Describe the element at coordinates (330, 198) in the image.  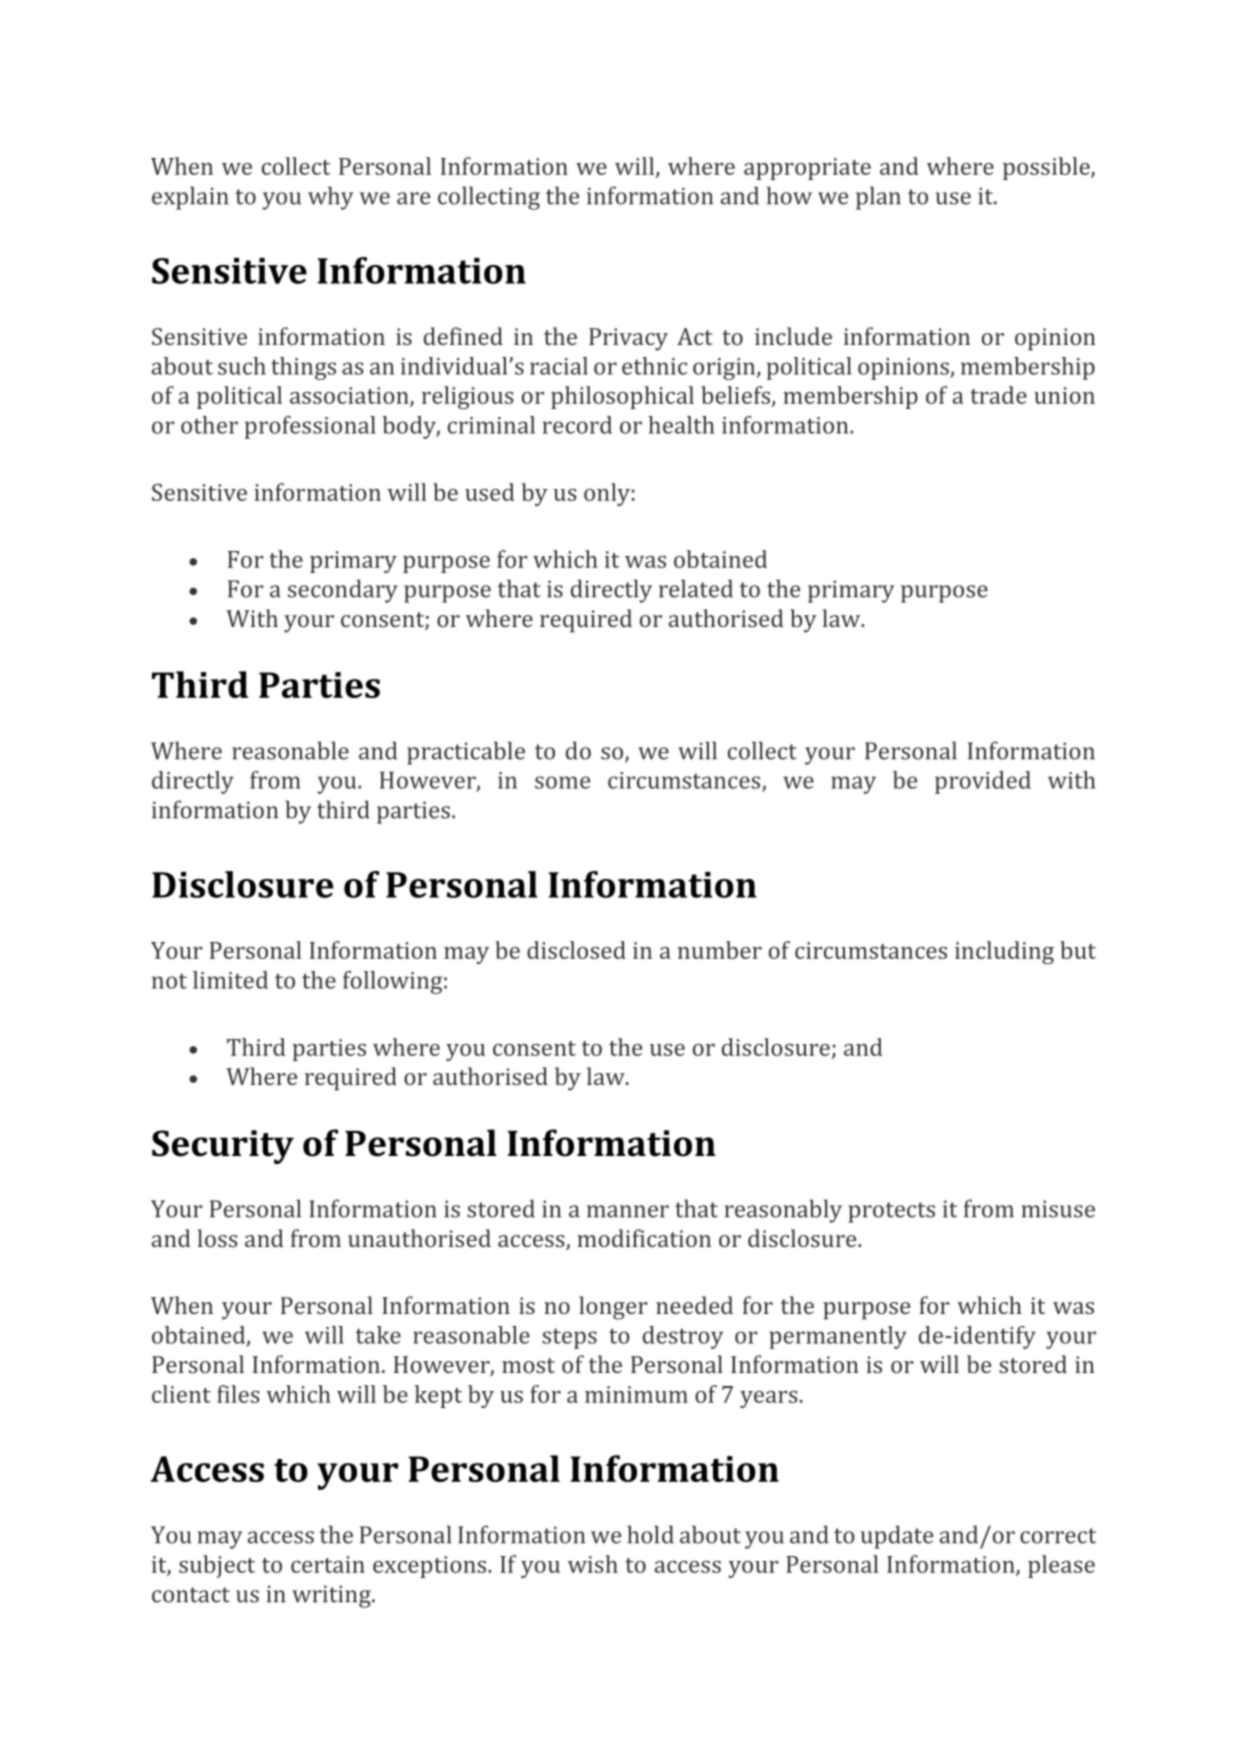
I see `why` at that location.
